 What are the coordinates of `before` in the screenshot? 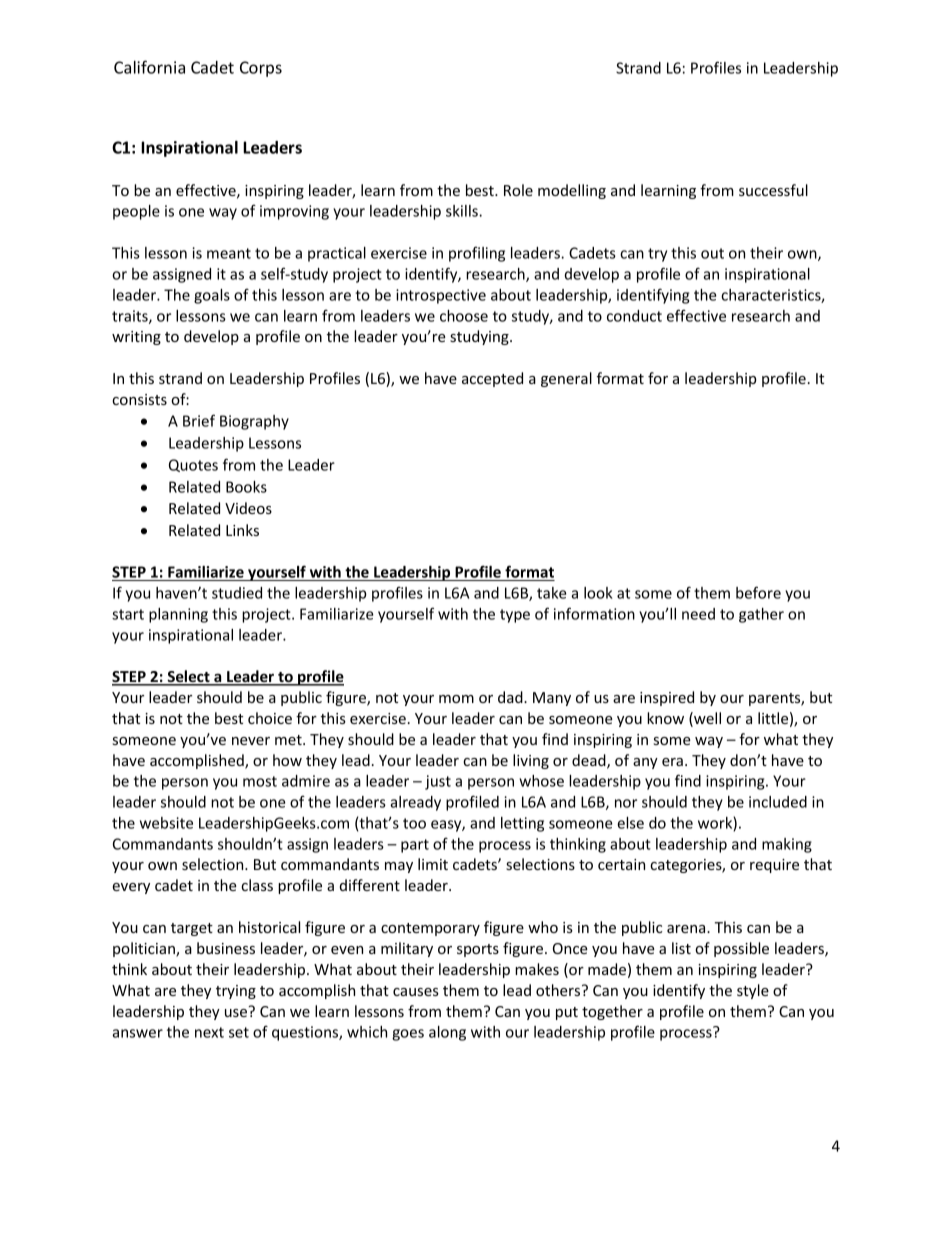 It's located at (758, 592).
